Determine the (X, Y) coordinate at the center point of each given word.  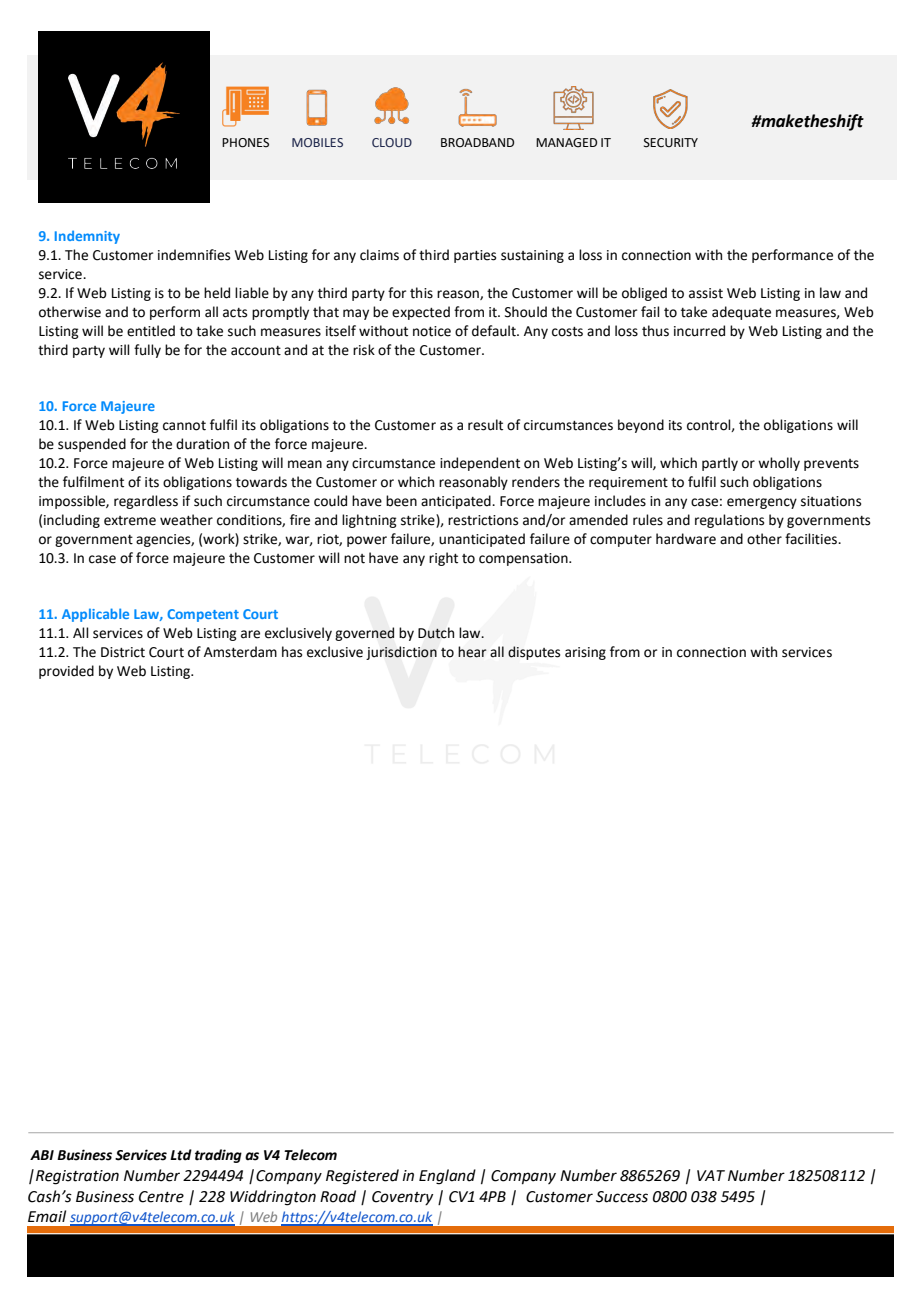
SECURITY (671, 143)
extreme (130, 521)
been (401, 501)
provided (66, 672)
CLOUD (392, 142)
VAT (711, 1175)
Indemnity (87, 237)
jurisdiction (401, 653)
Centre (161, 1197)
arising (585, 653)
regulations (729, 521)
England (447, 1177)
